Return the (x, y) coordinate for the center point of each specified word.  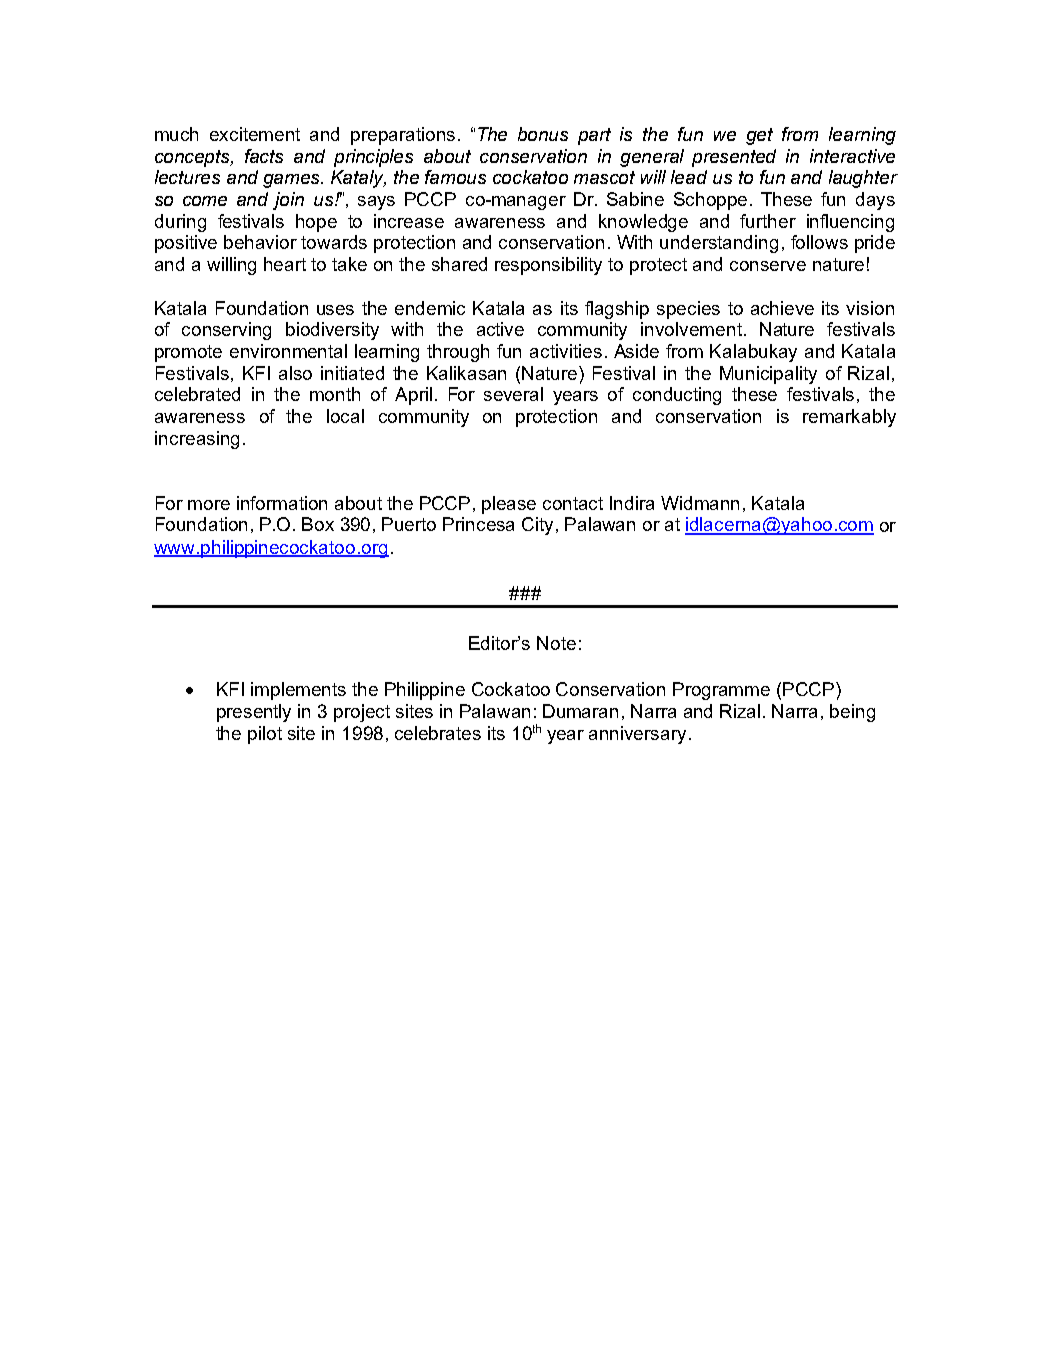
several (513, 394)
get (759, 136)
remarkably (849, 418)
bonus (543, 134)
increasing (197, 440)
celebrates (438, 733)
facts (264, 156)
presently (254, 713)
